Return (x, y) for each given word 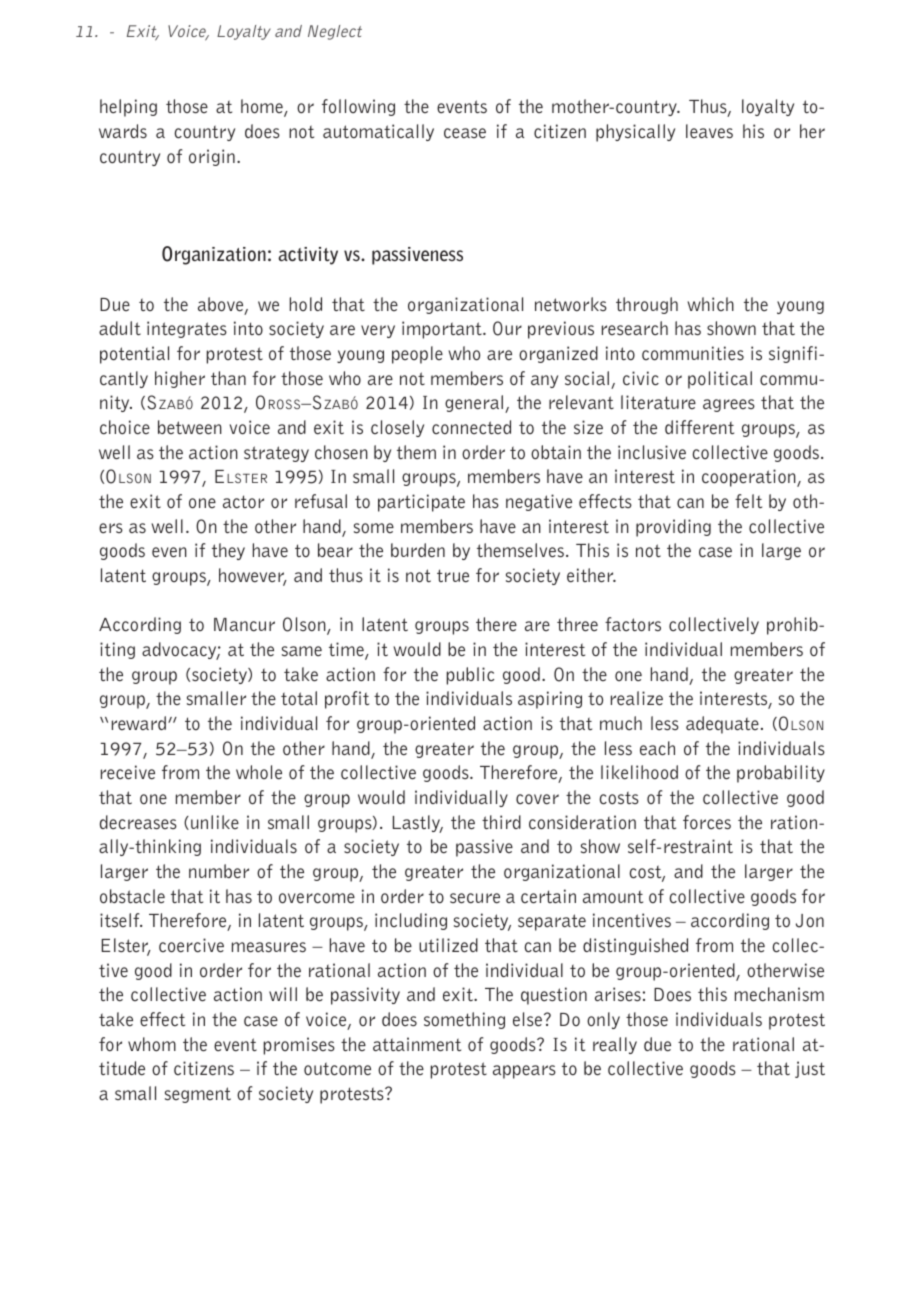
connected (471, 427)
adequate (722, 725)
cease (465, 133)
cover (537, 799)
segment (198, 1095)
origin (212, 157)
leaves (709, 131)
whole (259, 772)
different (699, 427)
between (190, 427)
